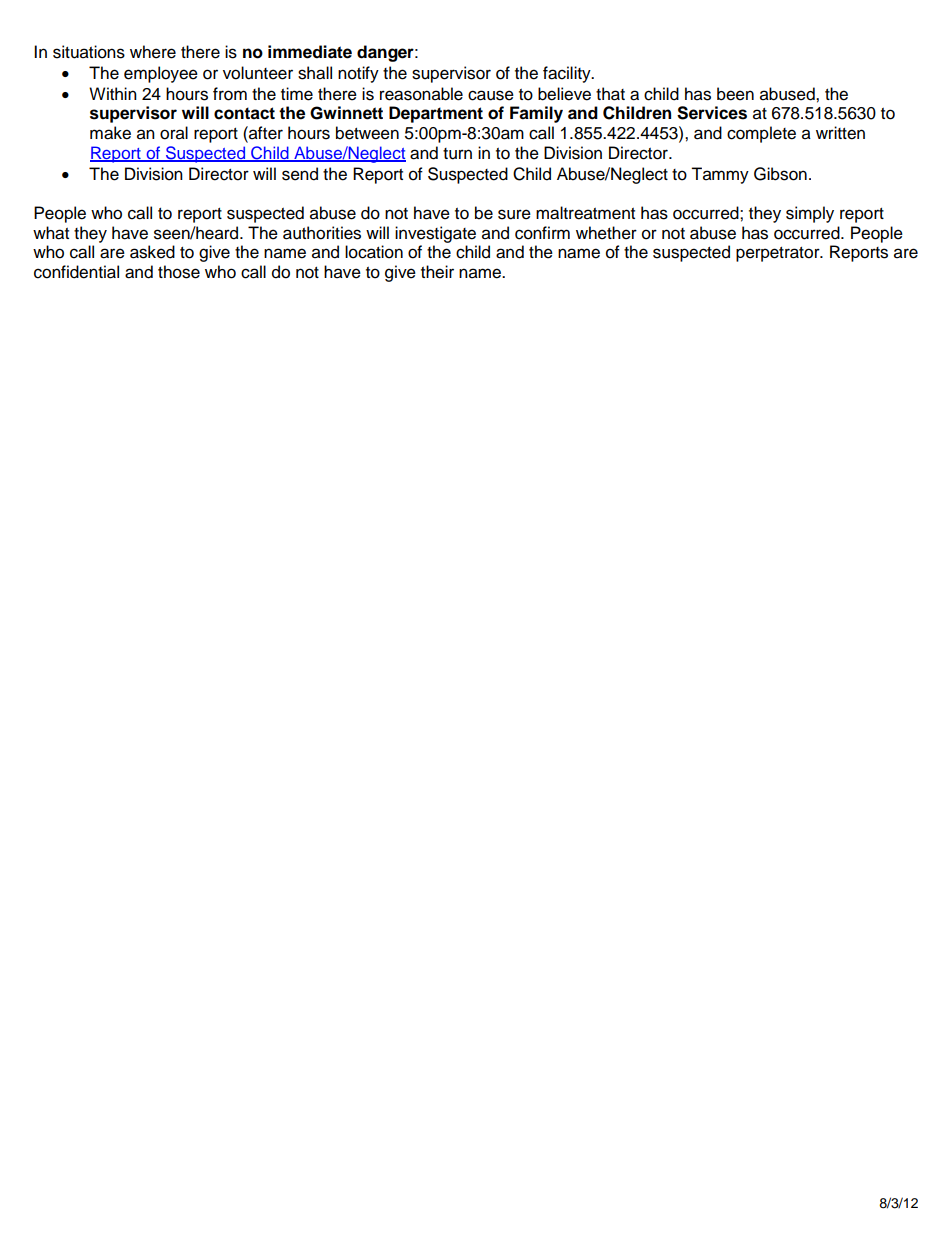 The height and width of the screenshot is (1233, 952). Describe the element at coordinates (435, 234) in the screenshot. I see `investigate` at that location.
